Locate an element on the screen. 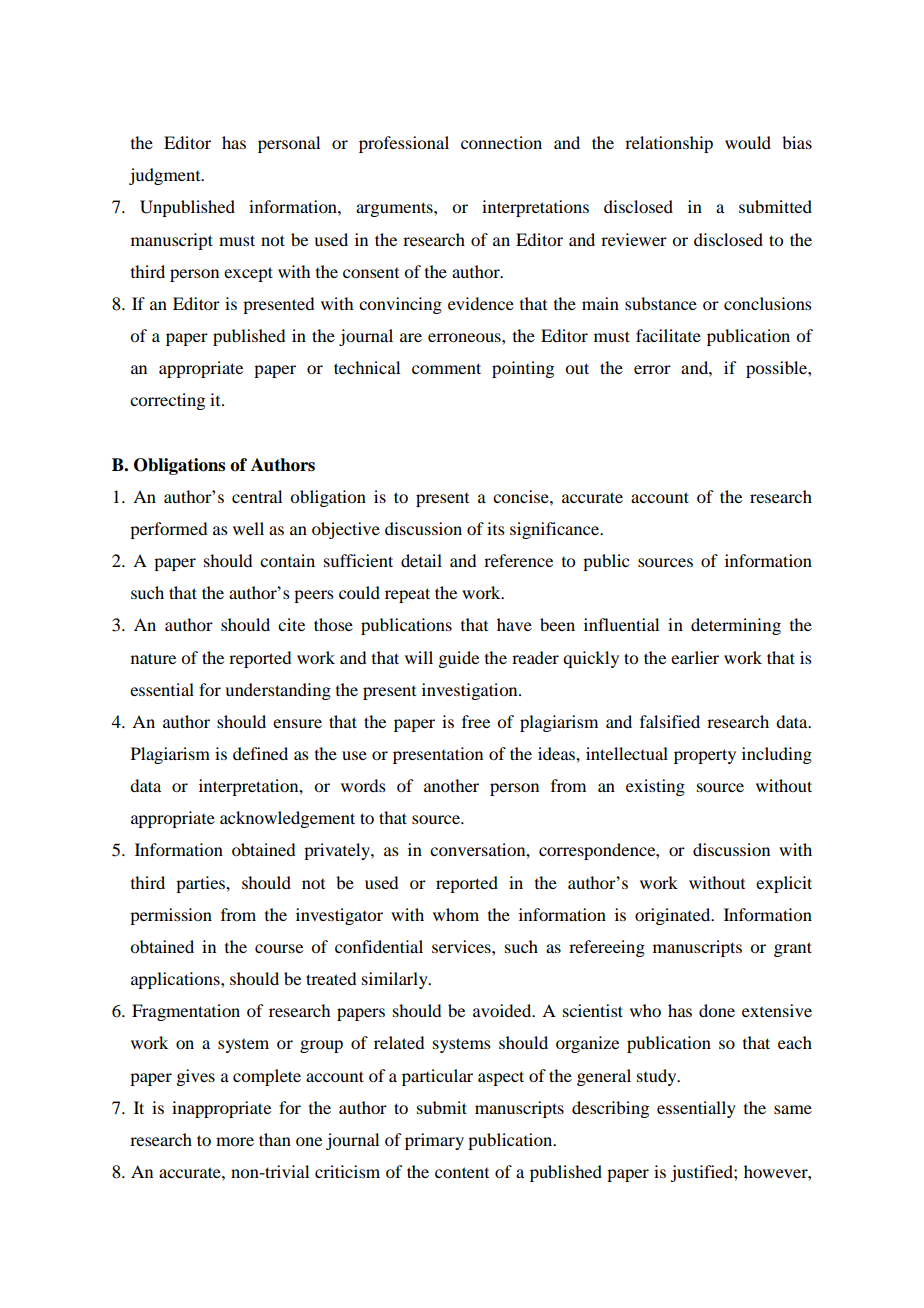 The width and height of the screenshot is (924, 1308). earlier is located at coordinates (695, 657).
